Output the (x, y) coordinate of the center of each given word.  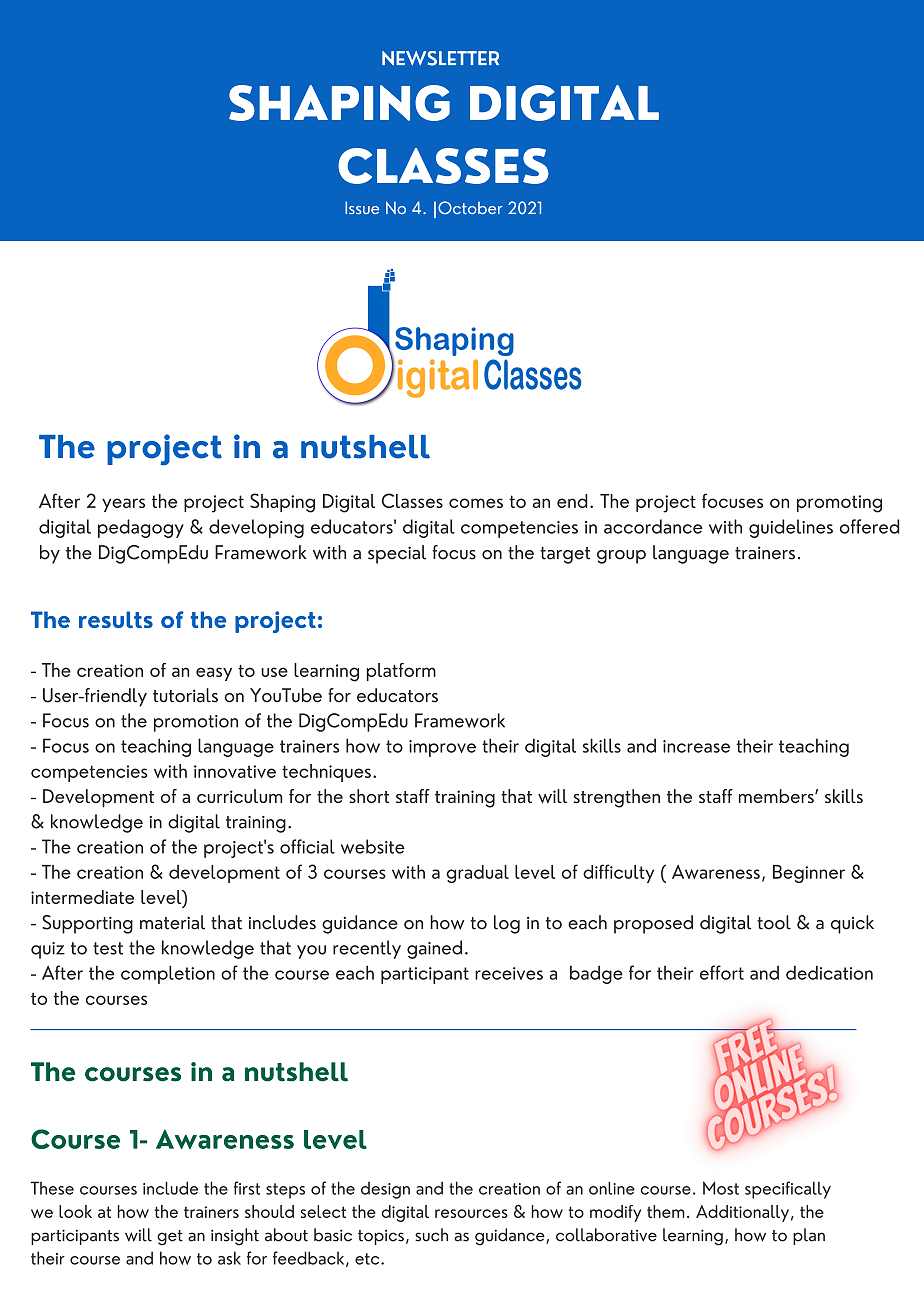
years (123, 505)
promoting (839, 504)
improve (442, 748)
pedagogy (141, 528)
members (777, 796)
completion (168, 974)
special (397, 554)
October (470, 208)
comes (476, 503)
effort (722, 972)
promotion (196, 723)
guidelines (791, 528)
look (75, 1211)
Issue (362, 207)
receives (509, 973)
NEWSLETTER (440, 58)
